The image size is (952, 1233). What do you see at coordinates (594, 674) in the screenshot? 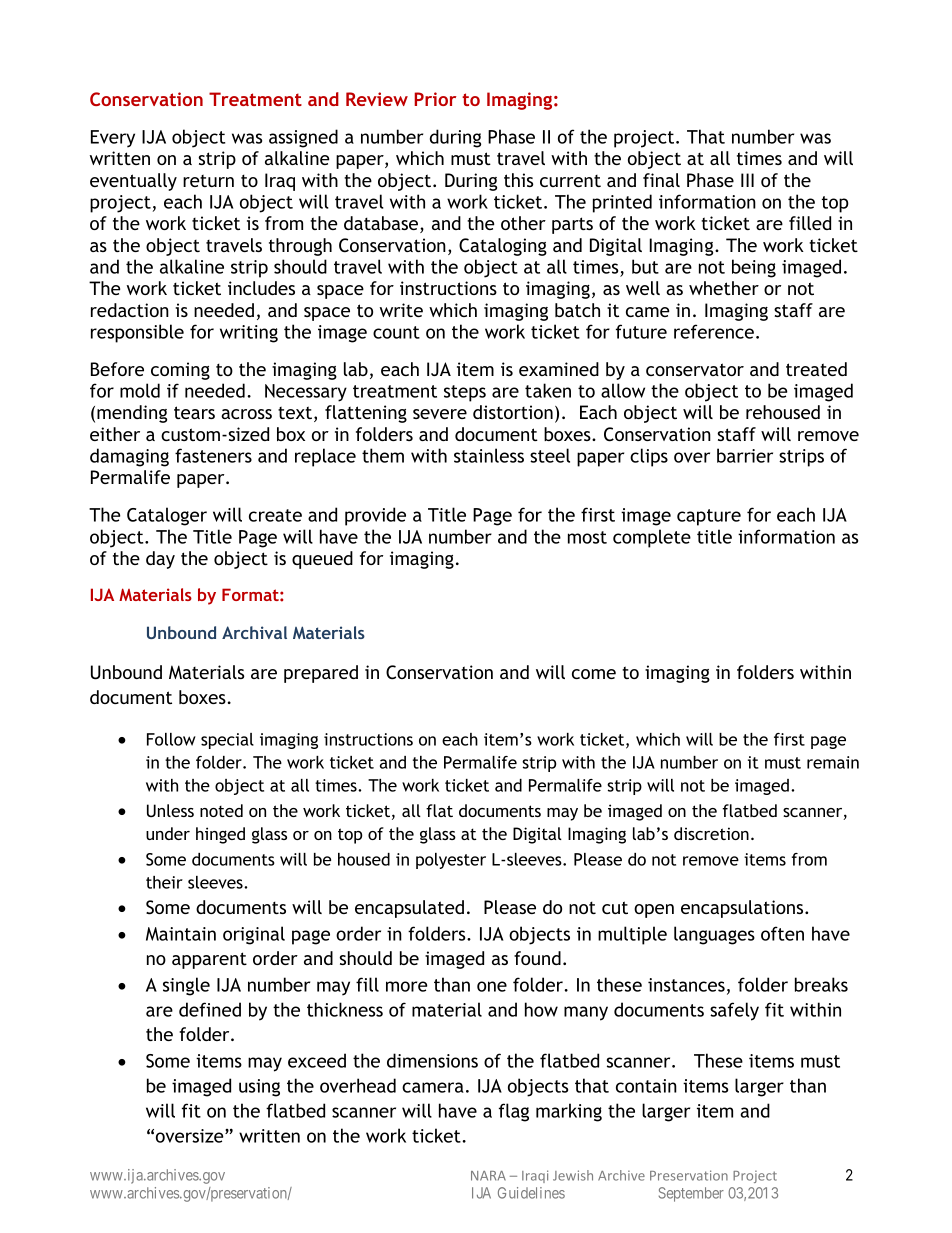
I see `come` at bounding box center [594, 674].
